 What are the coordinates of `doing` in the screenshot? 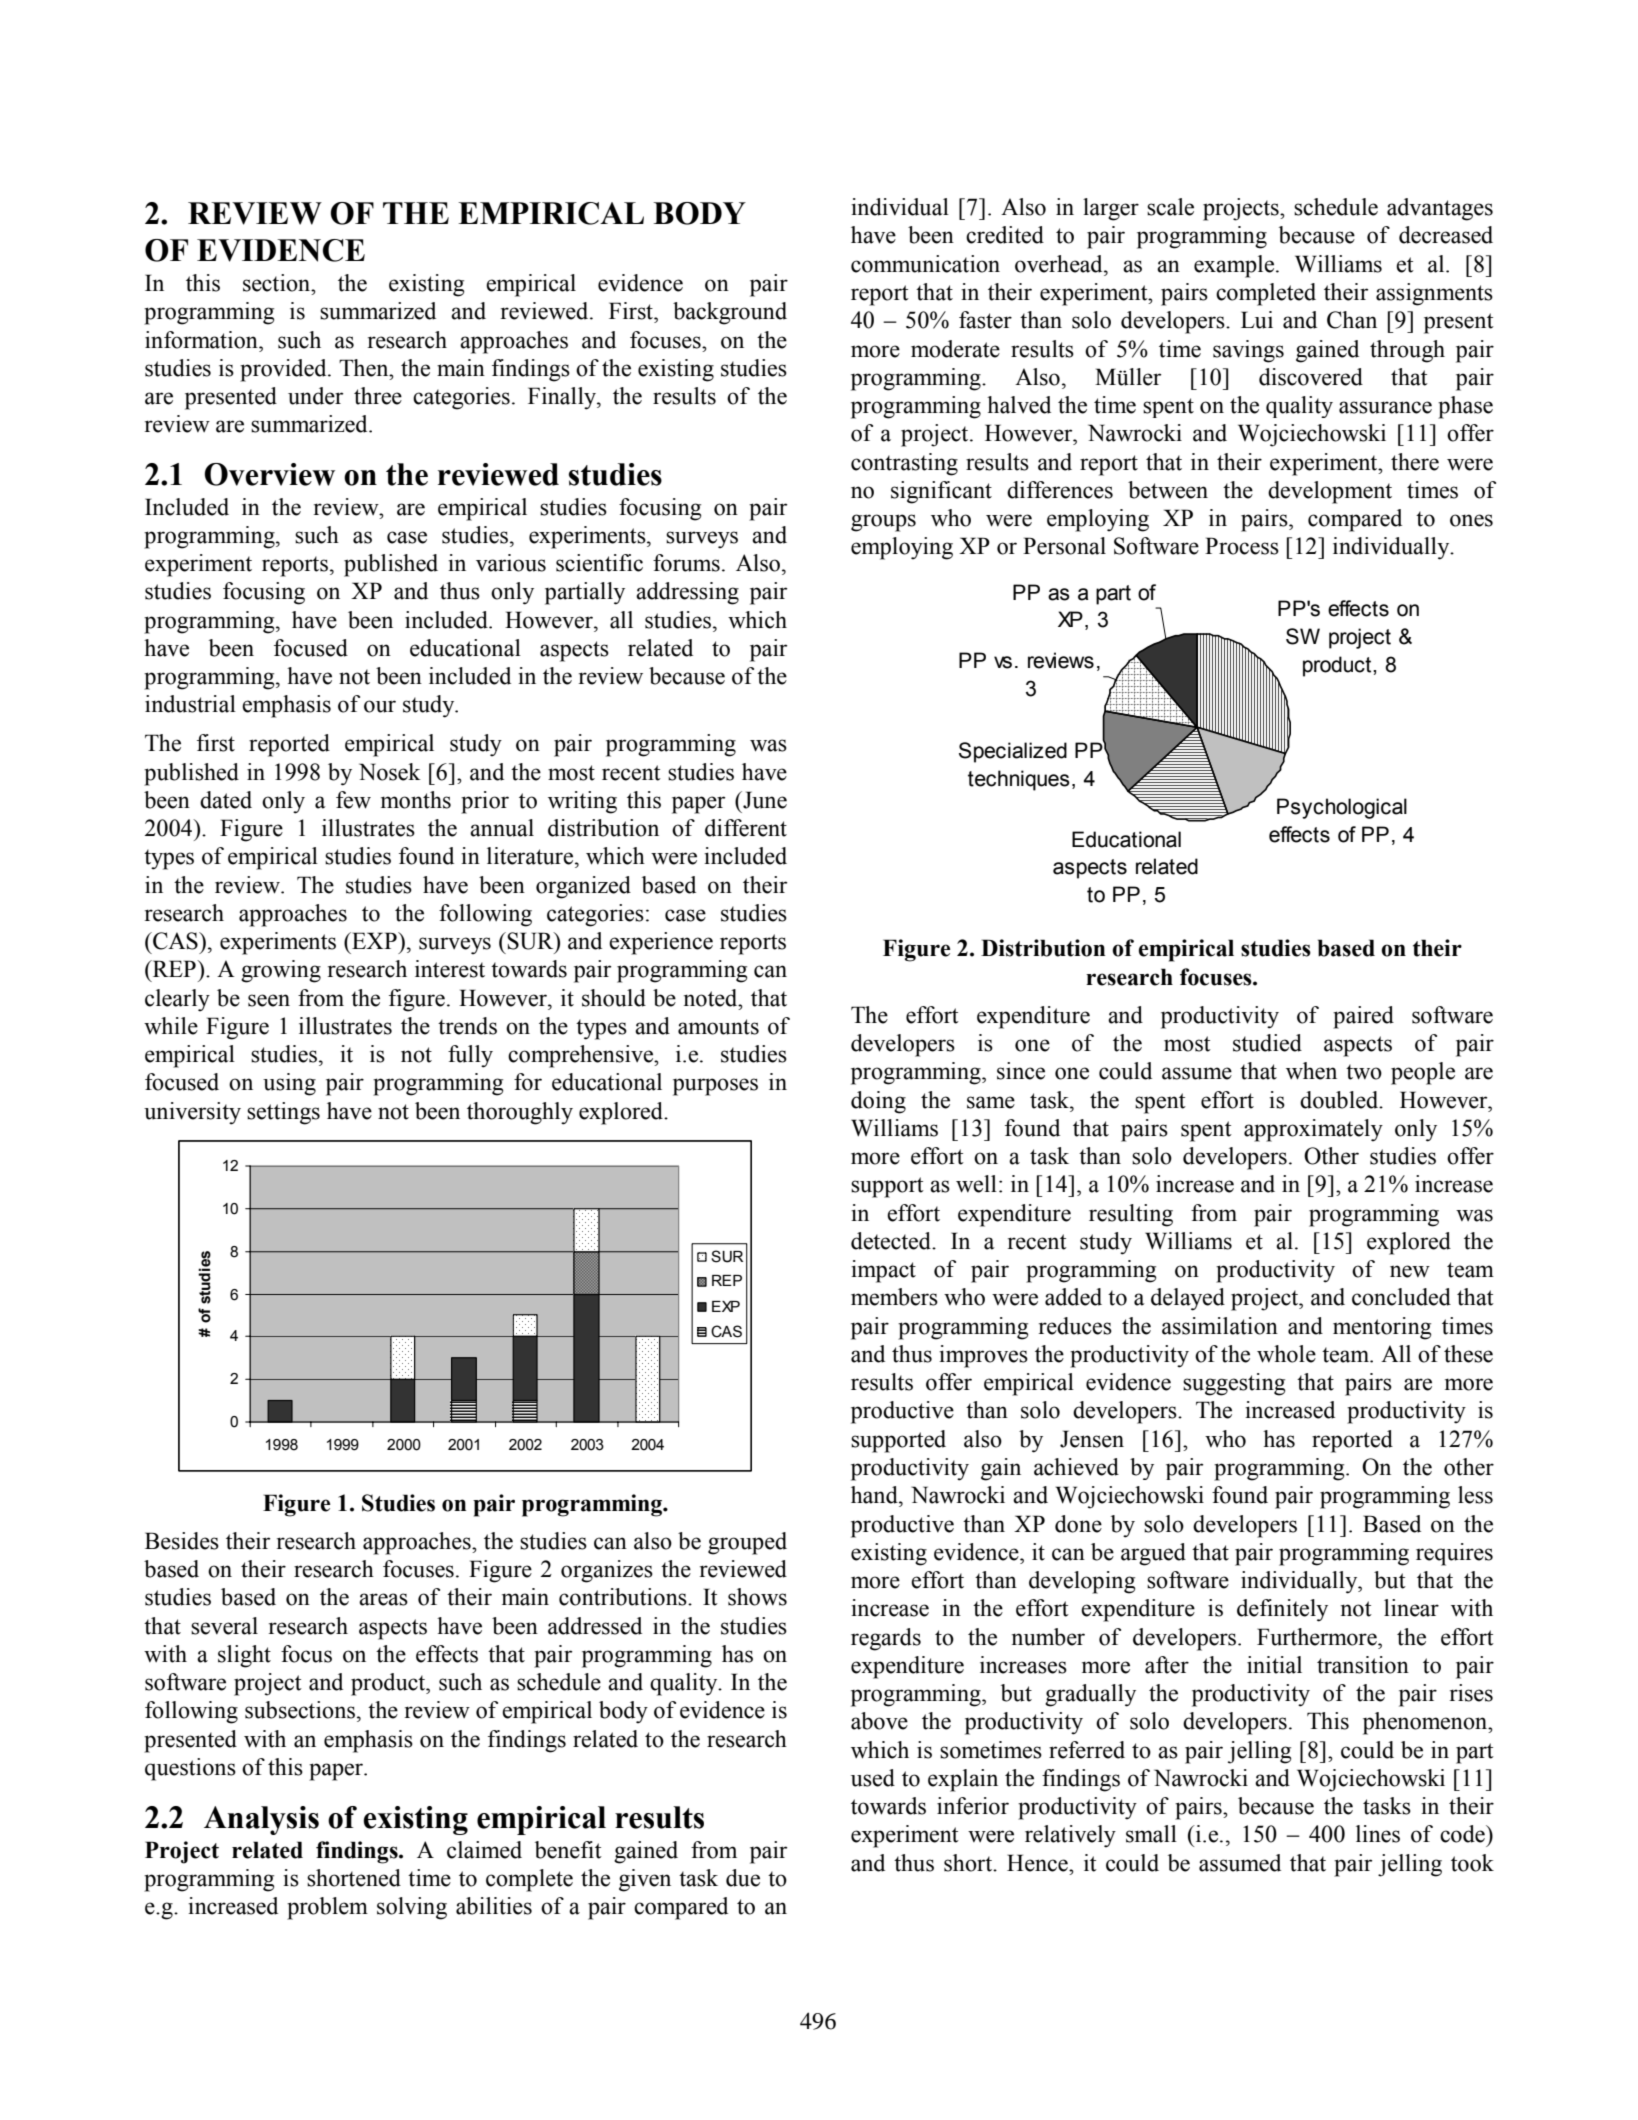 It's located at (878, 1102).
